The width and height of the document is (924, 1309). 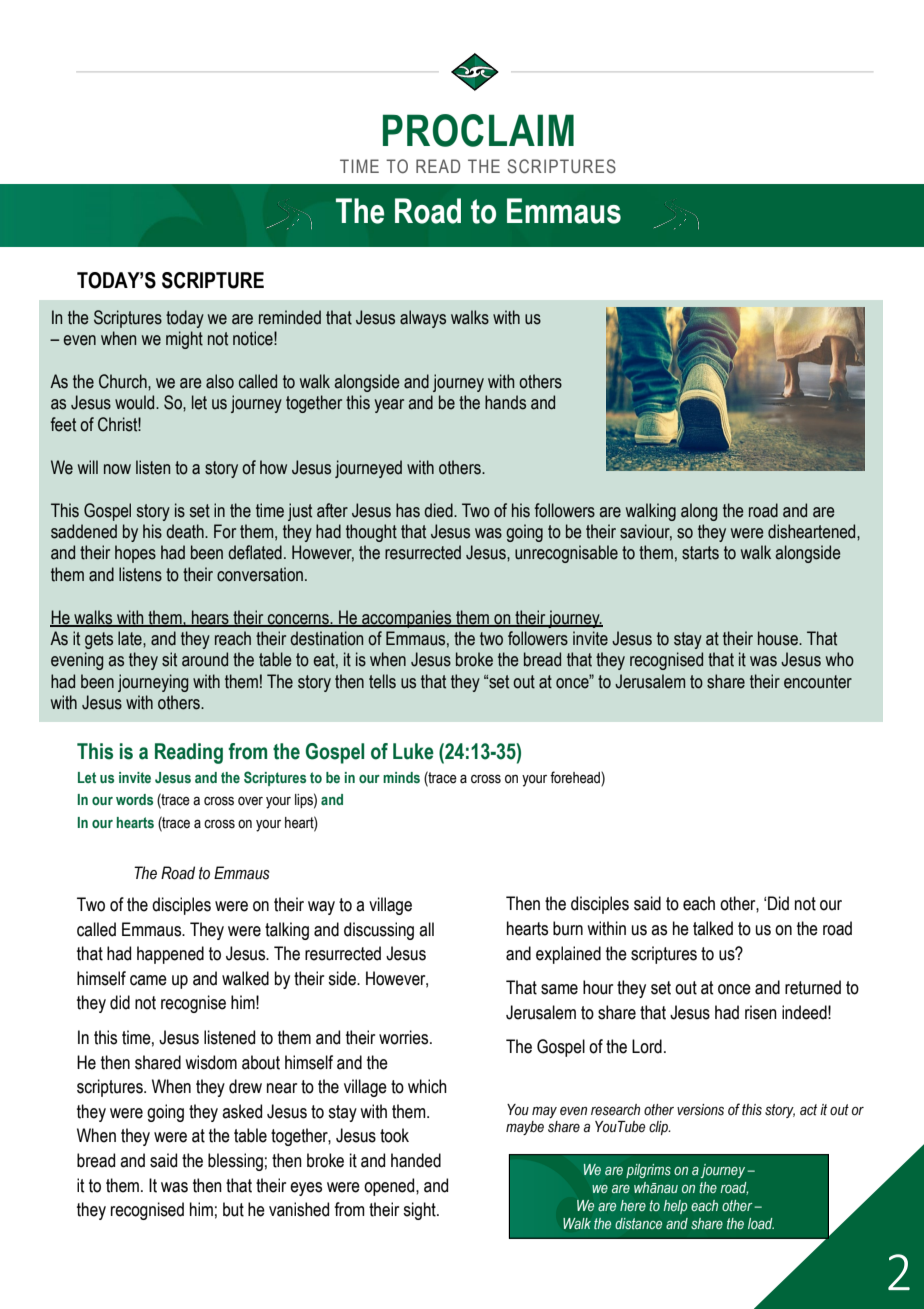 I want to click on talked, so click(x=713, y=928).
